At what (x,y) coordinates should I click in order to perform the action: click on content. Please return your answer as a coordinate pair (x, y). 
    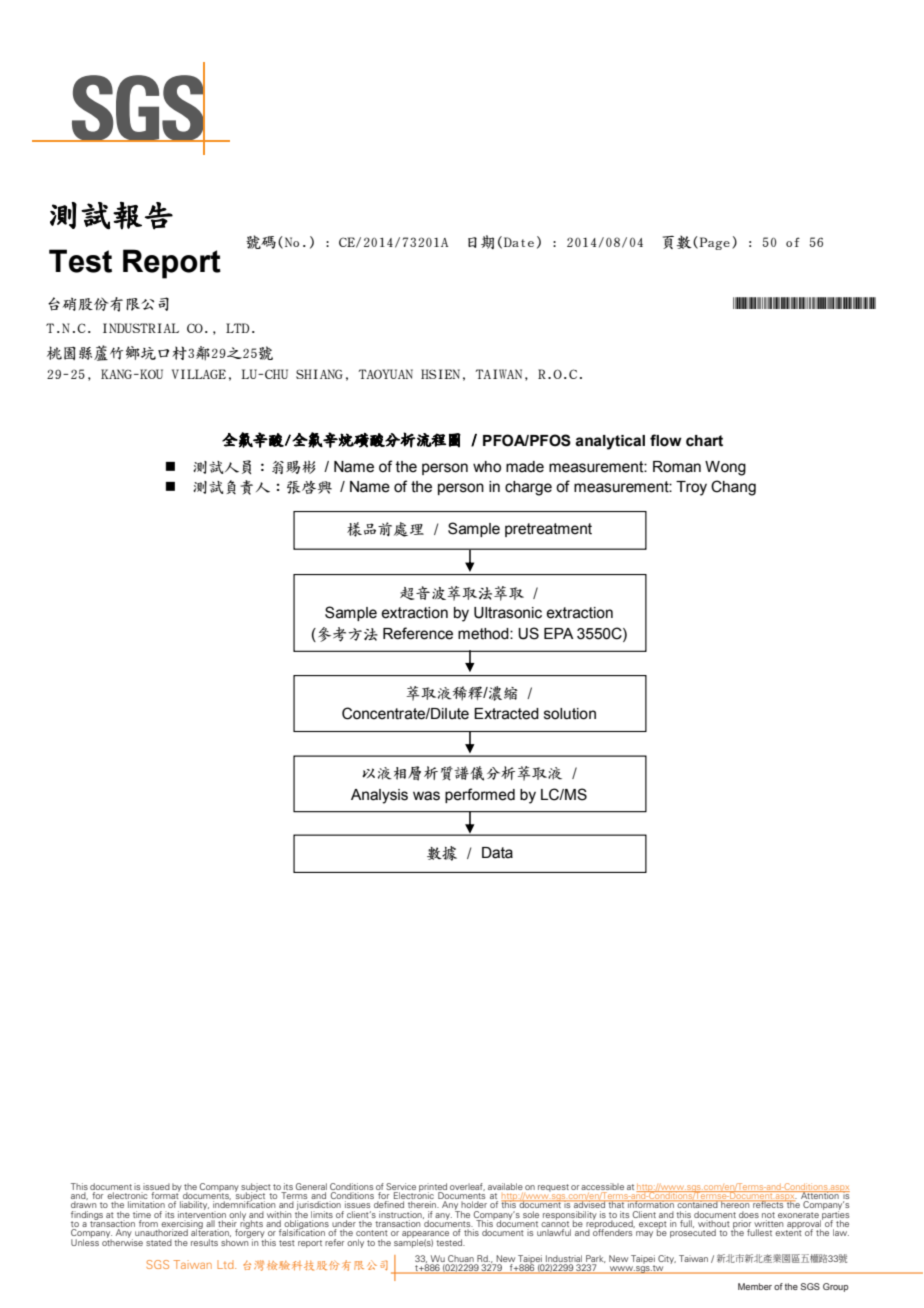
    Looking at the image, I should click on (372, 1233).
